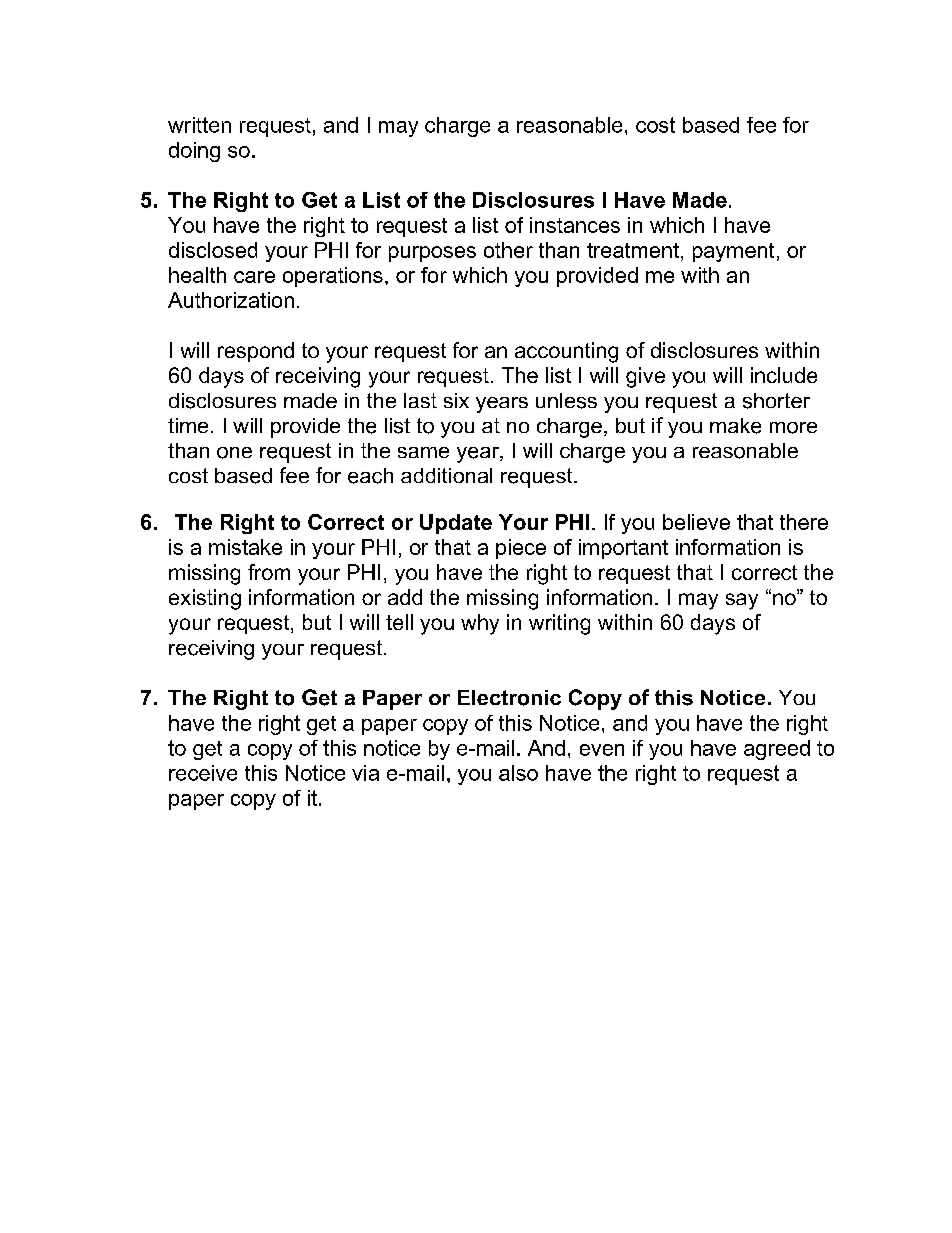 This screenshot has width=952, height=1233. I want to click on instances, so click(575, 225).
